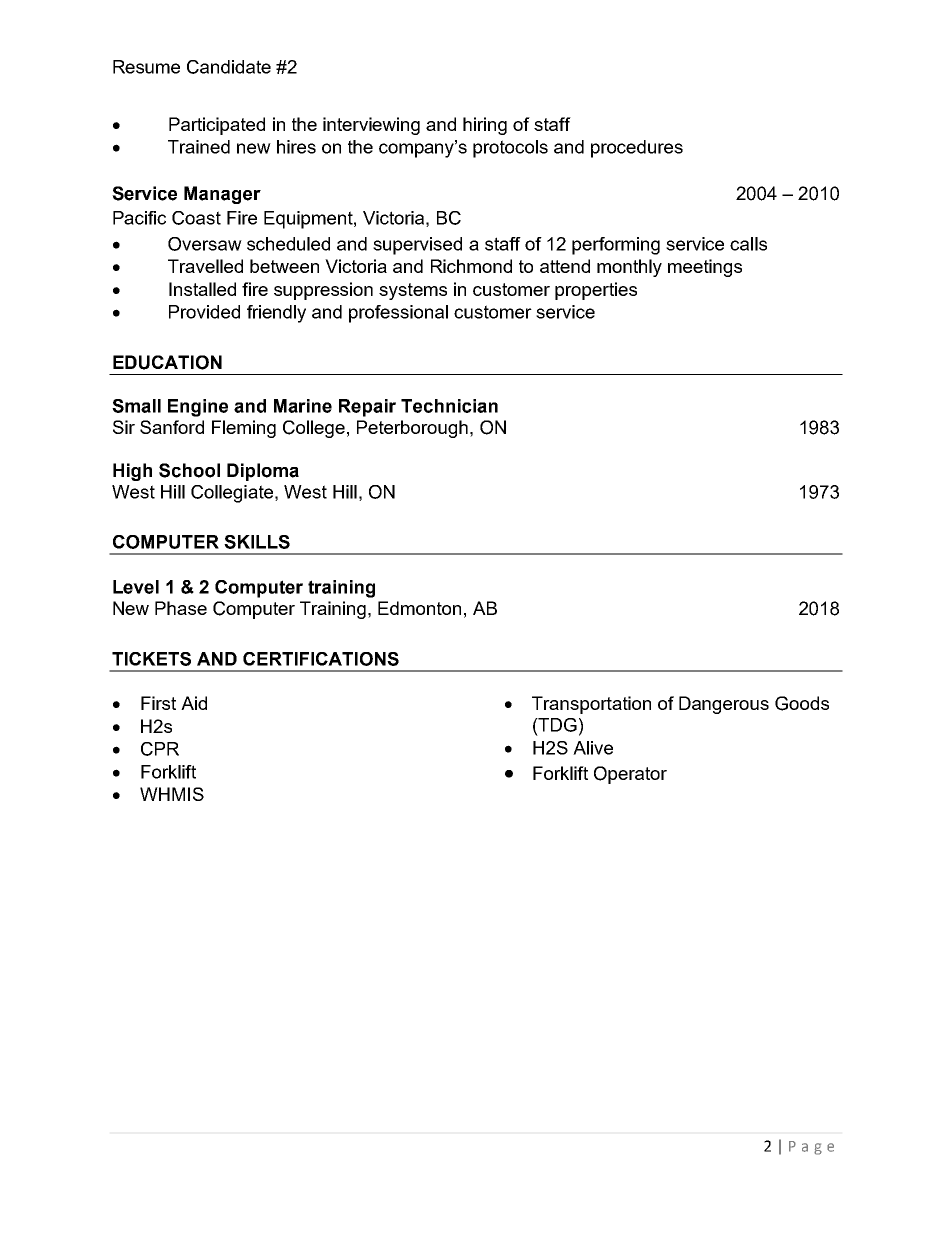 The width and height of the image is (952, 1233). What do you see at coordinates (485, 126) in the image?
I see `hiring` at bounding box center [485, 126].
